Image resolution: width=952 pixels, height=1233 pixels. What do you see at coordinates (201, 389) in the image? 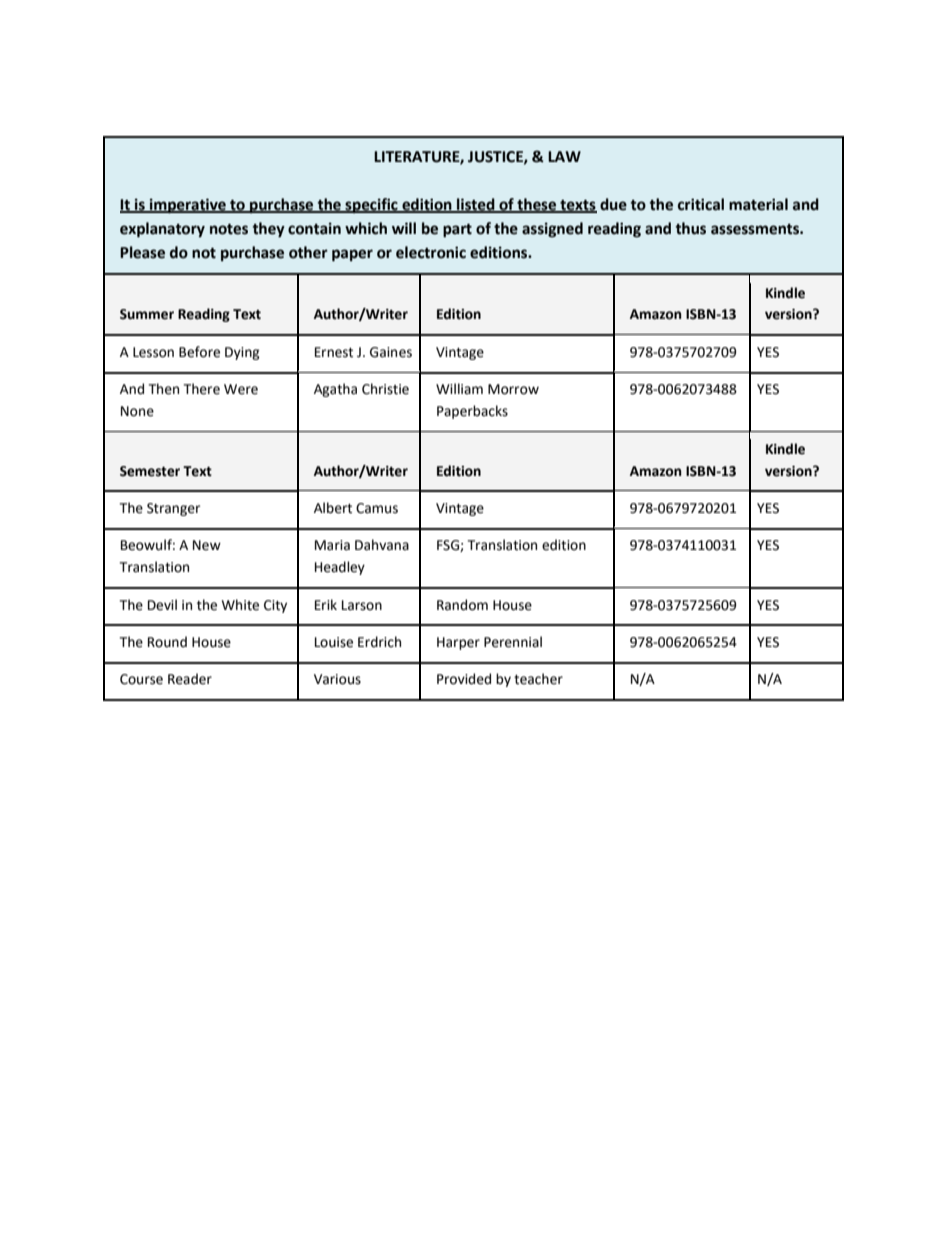
I see `There` at bounding box center [201, 389].
